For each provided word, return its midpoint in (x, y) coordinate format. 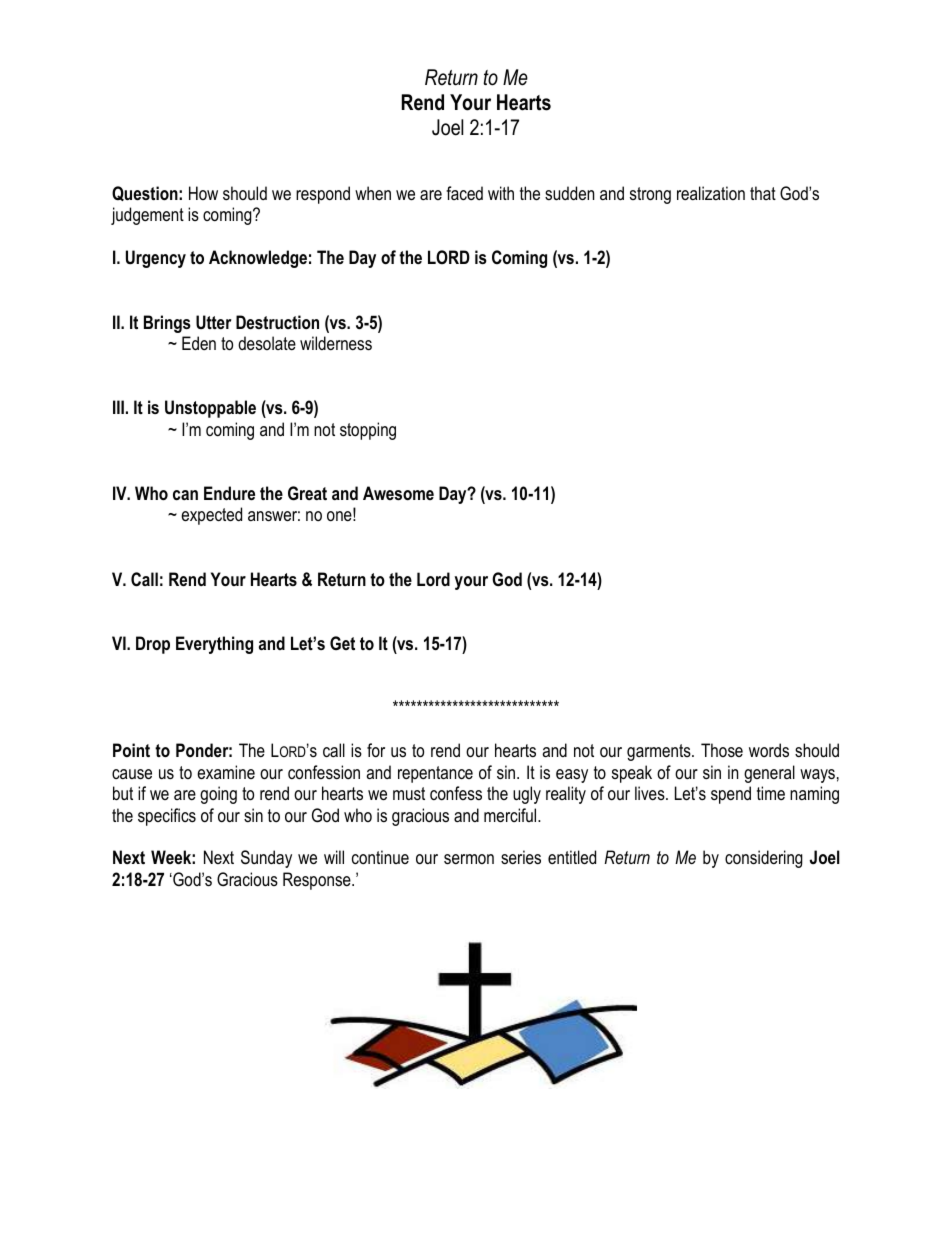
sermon (469, 859)
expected (211, 516)
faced (464, 193)
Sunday (266, 859)
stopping (368, 431)
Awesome (398, 493)
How (203, 193)
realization (711, 193)
